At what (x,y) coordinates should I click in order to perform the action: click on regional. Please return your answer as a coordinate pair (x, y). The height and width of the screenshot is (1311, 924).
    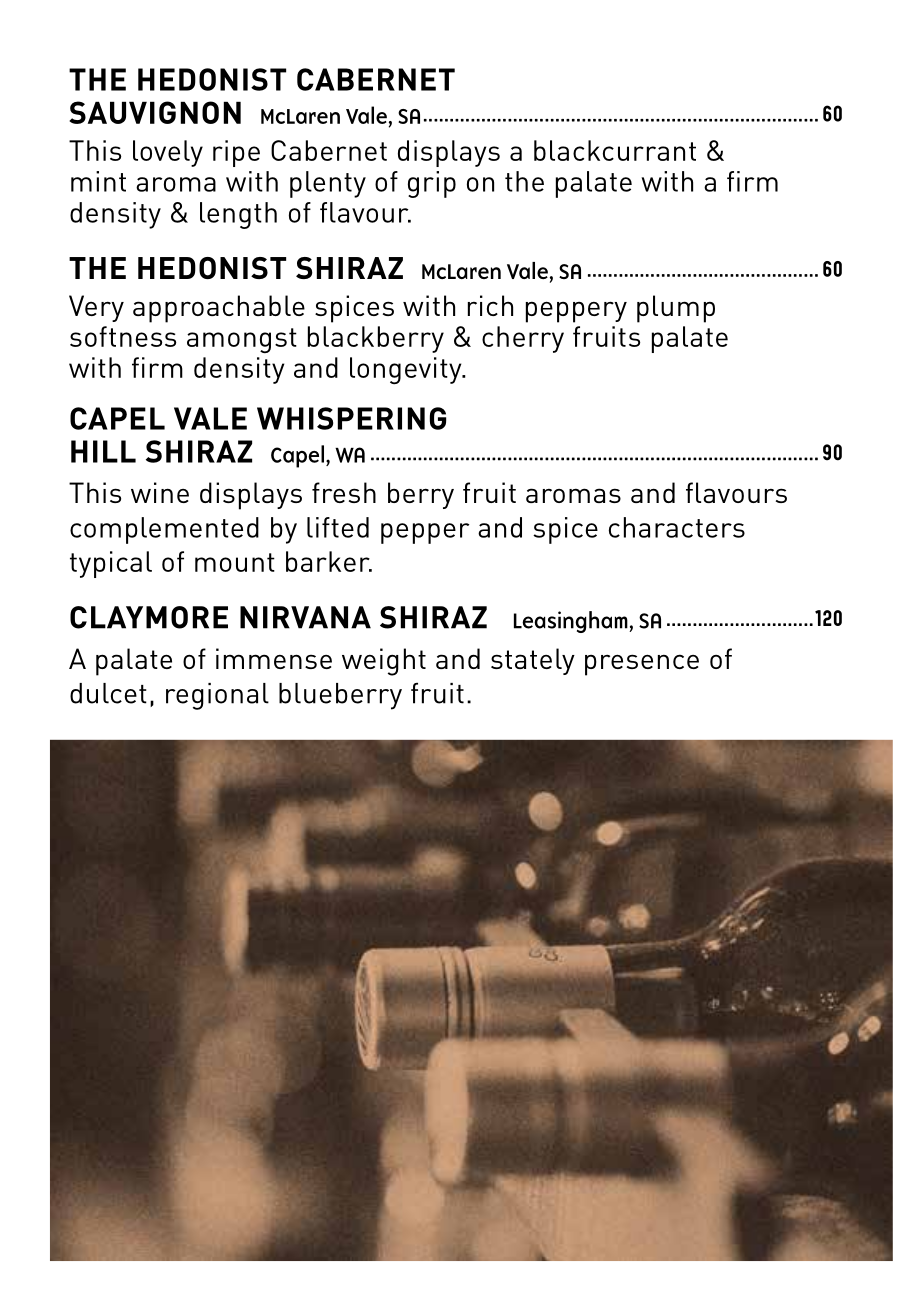
    Looking at the image, I should click on (217, 696).
